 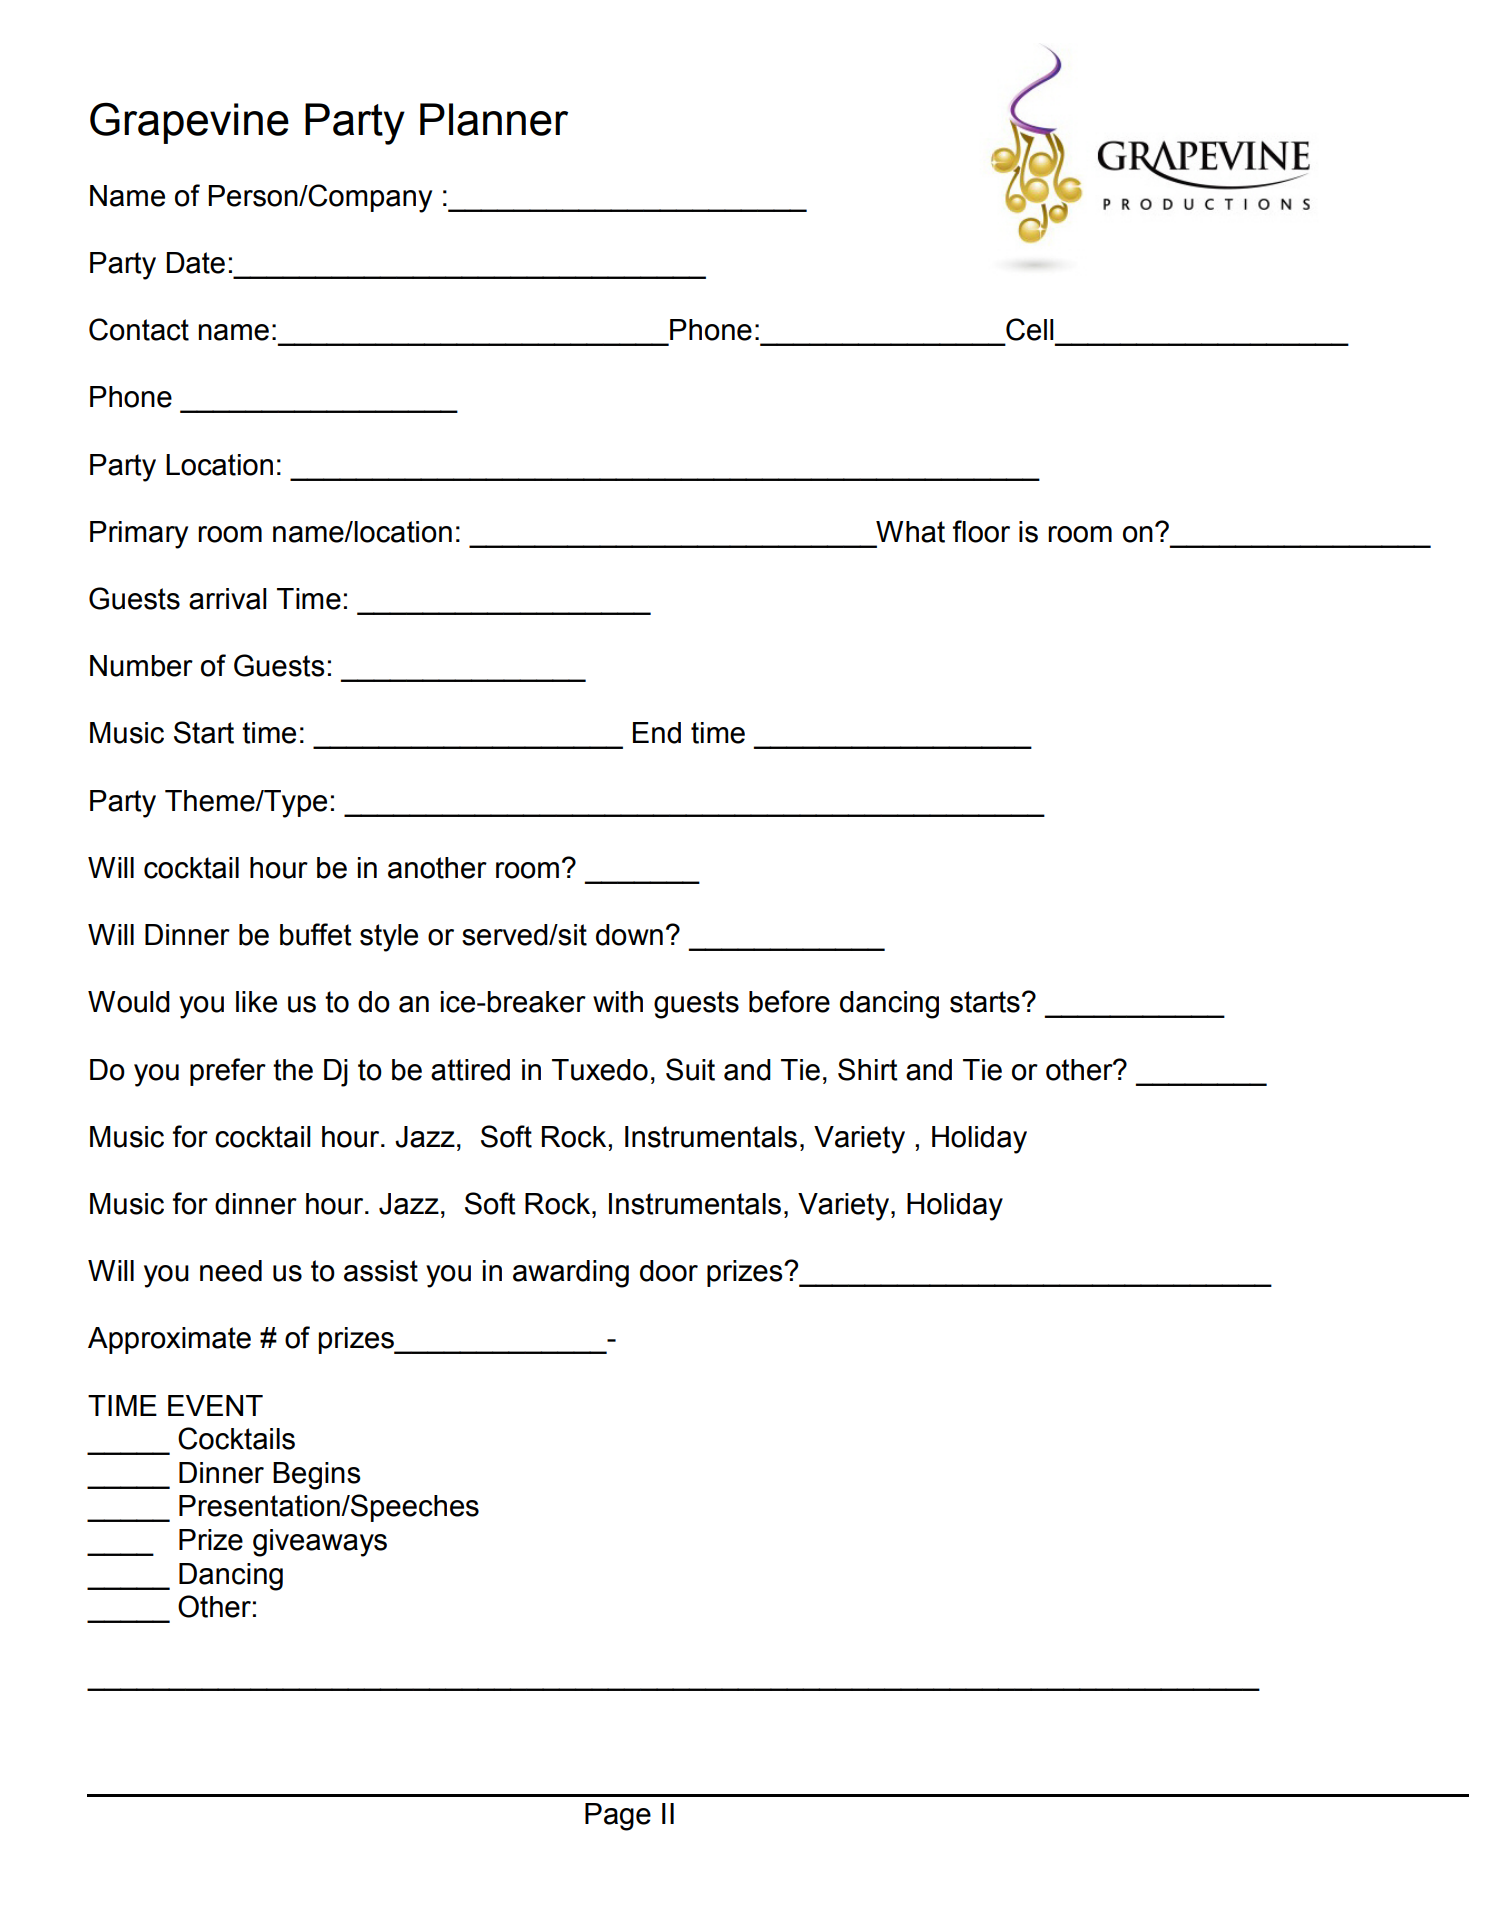 What do you see at coordinates (141, 666) in the screenshot?
I see `Number` at bounding box center [141, 666].
